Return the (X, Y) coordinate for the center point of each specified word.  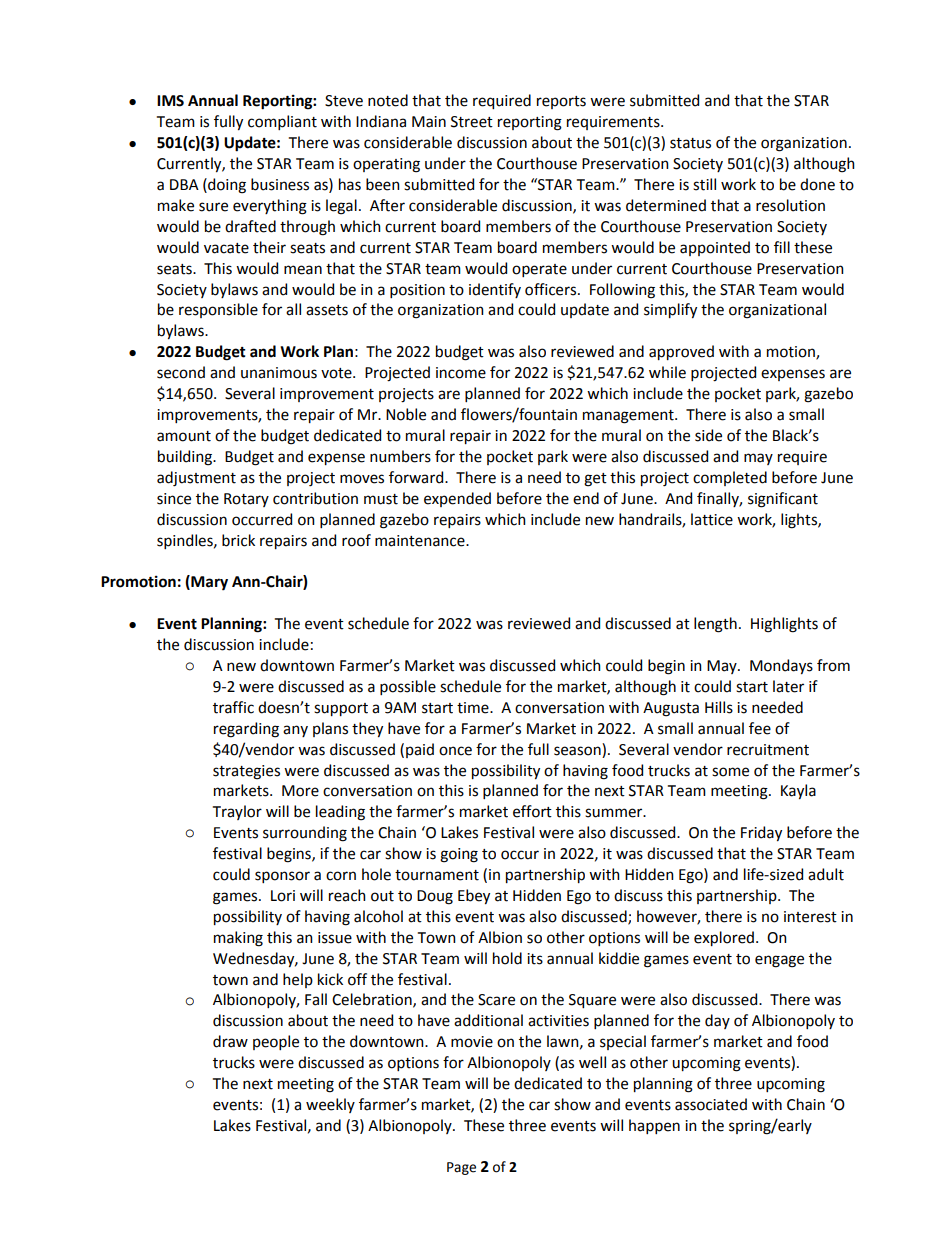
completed (730, 478)
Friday (761, 833)
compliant (282, 122)
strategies (246, 772)
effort (532, 811)
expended (457, 499)
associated (711, 1104)
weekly (330, 1105)
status (690, 143)
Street (472, 122)
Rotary (246, 500)
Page (461, 1168)
